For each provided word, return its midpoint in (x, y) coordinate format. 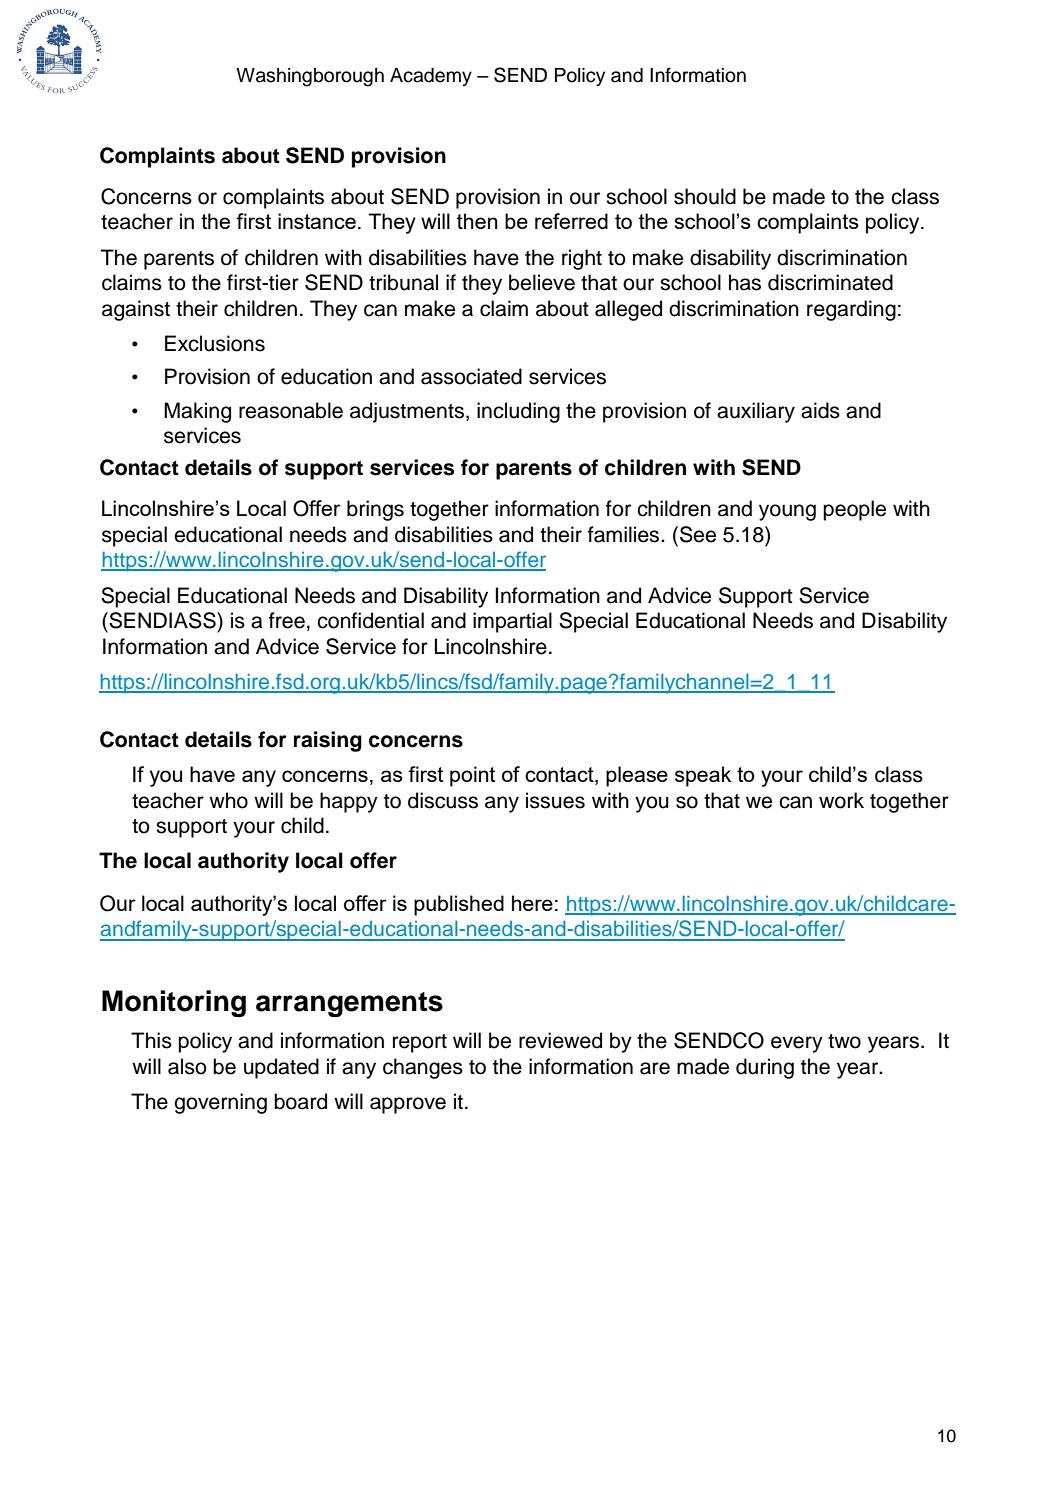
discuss (443, 800)
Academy (431, 77)
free (287, 620)
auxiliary (756, 412)
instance (317, 221)
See (698, 534)
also (187, 1066)
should (705, 196)
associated (471, 376)
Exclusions (215, 343)
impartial (512, 622)
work (841, 800)
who (228, 800)
